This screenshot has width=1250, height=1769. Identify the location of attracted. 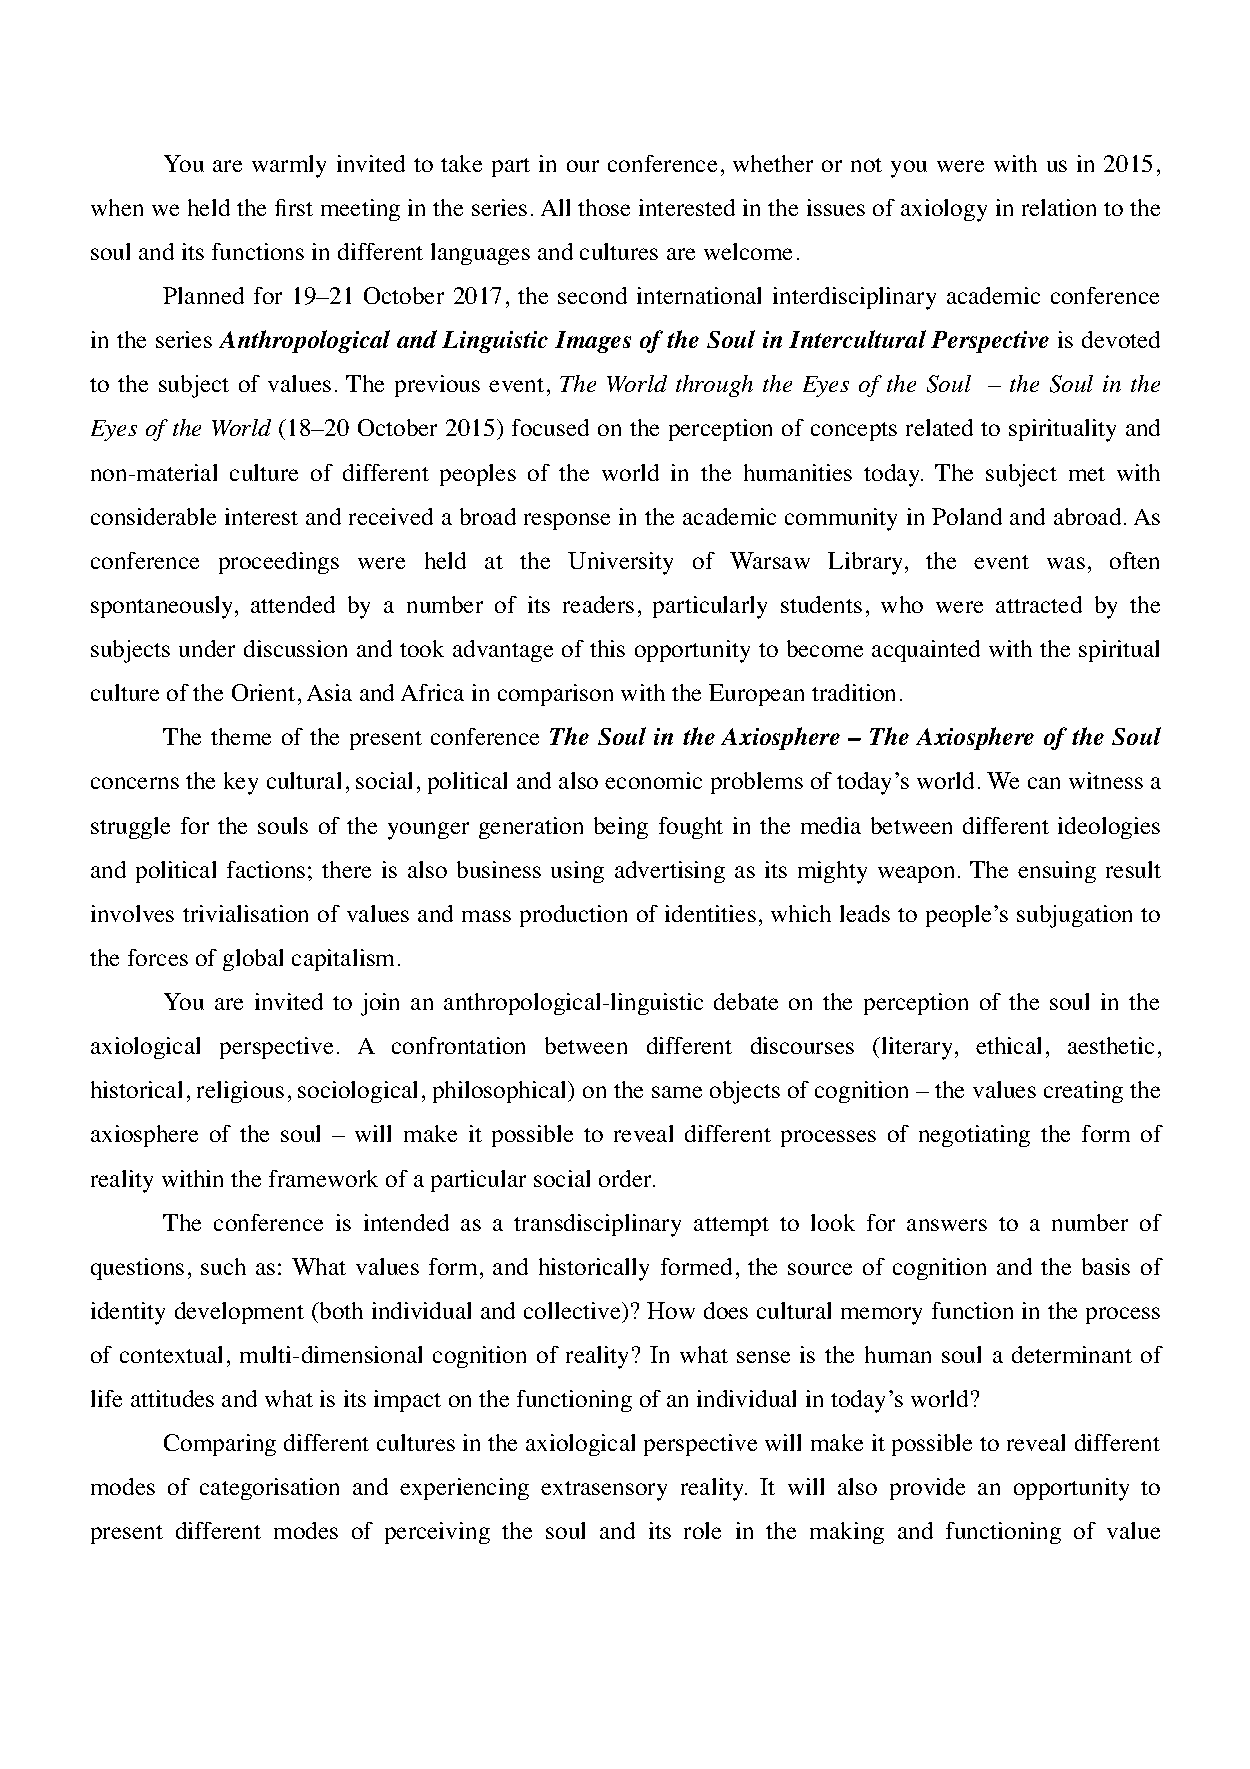
(1039, 604).
